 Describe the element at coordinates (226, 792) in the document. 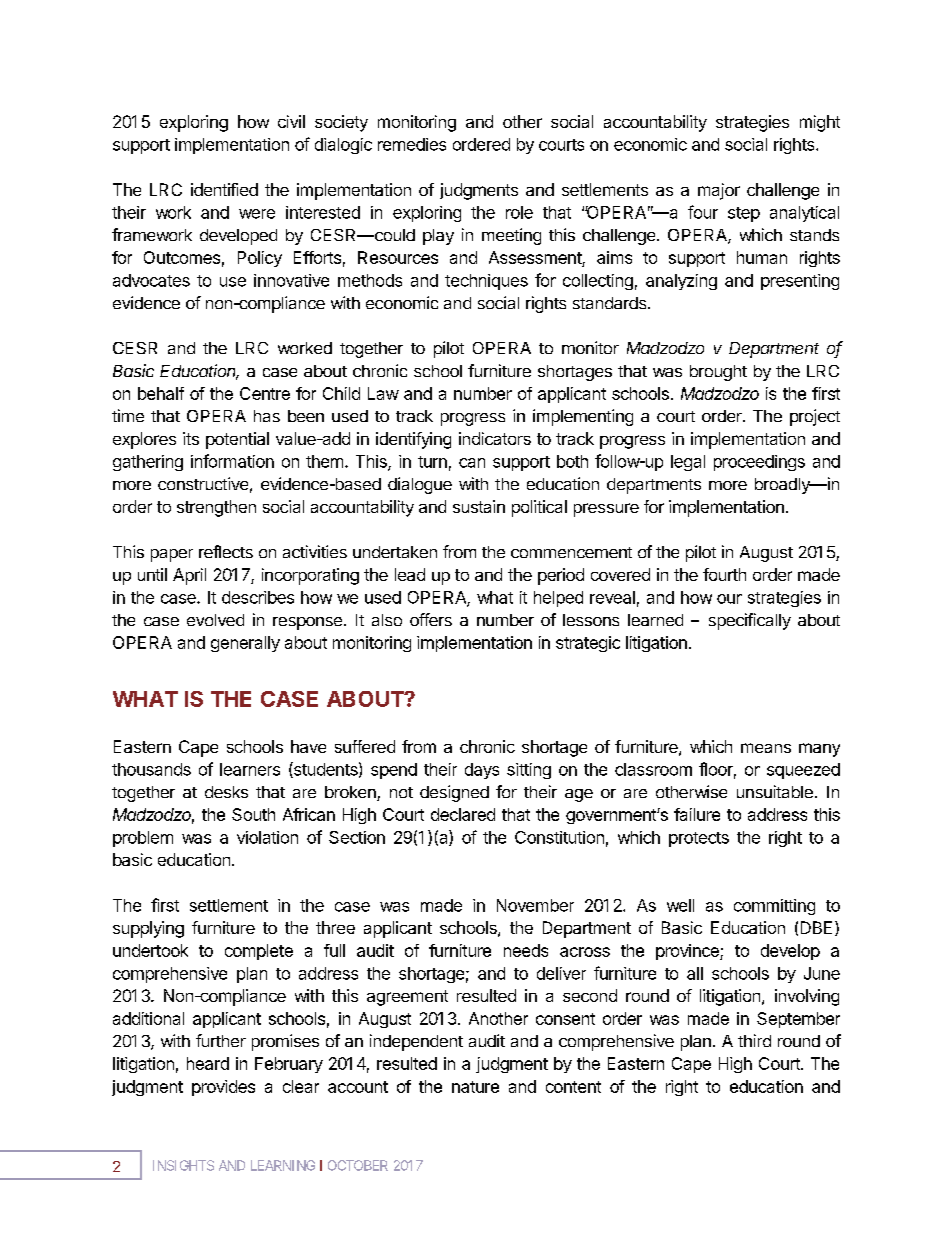

I see `desks` at that location.
